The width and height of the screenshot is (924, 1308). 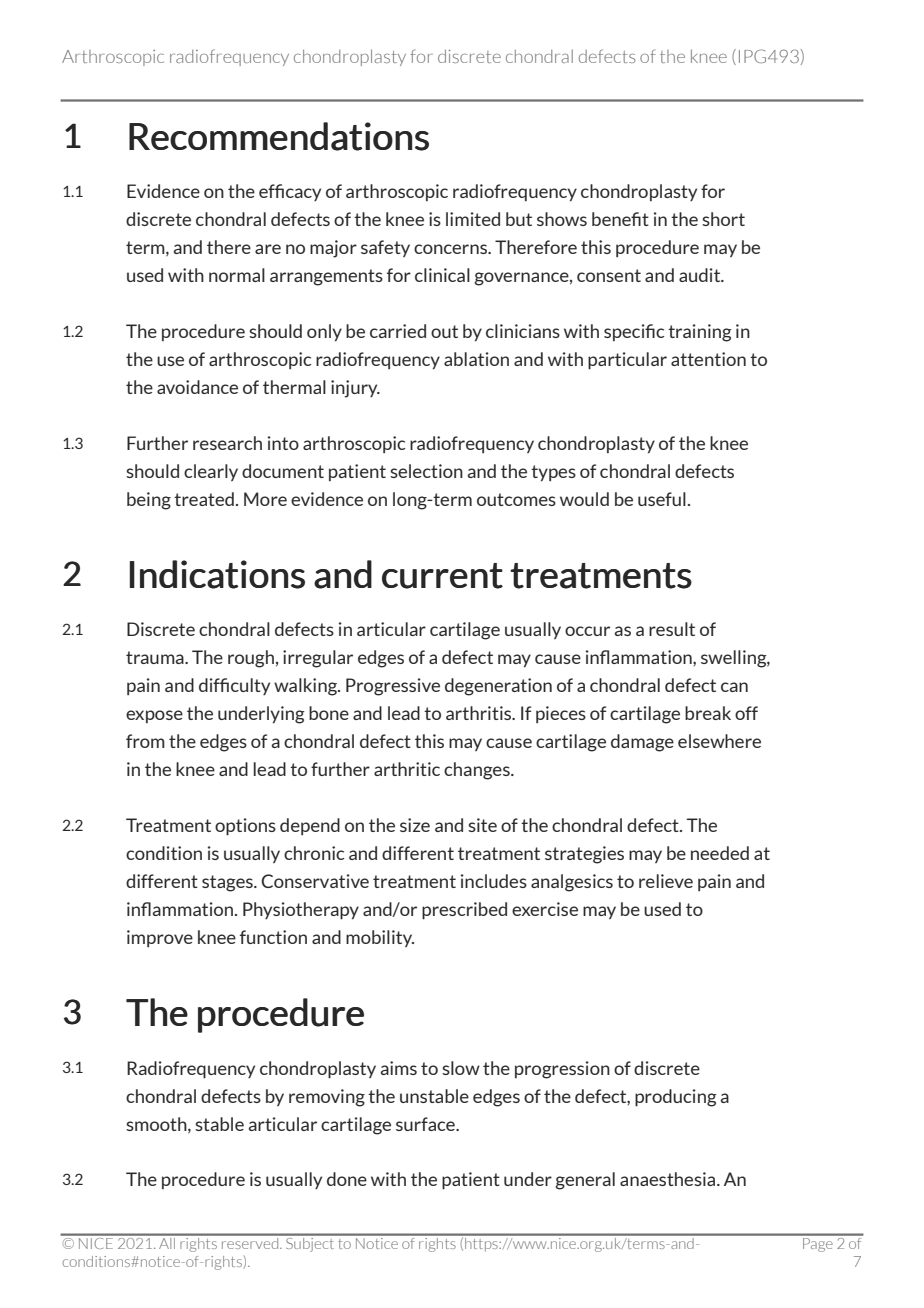 I want to click on research, so click(x=227, y=443).
